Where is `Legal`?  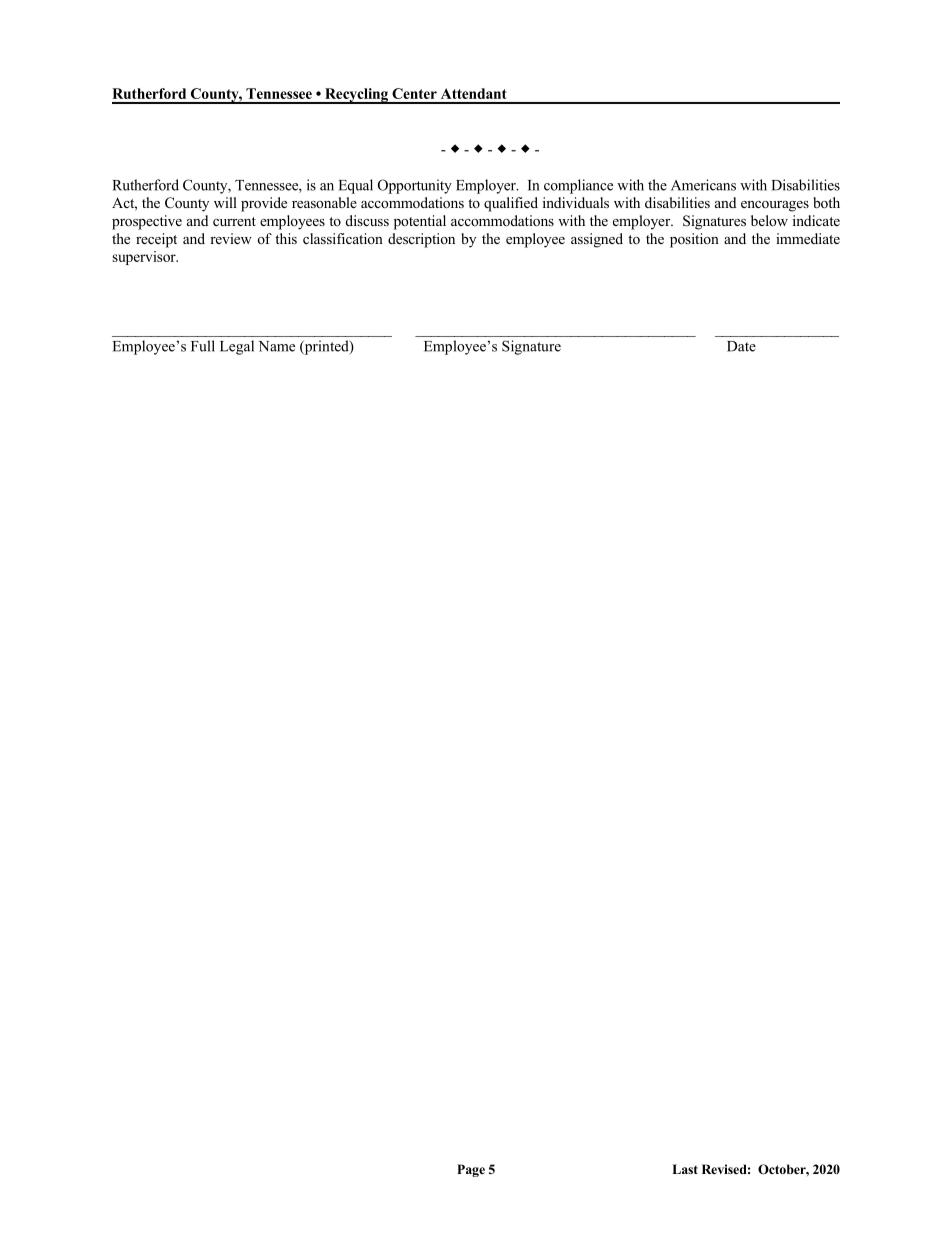
Legal is located at coordinates (237, 347).
